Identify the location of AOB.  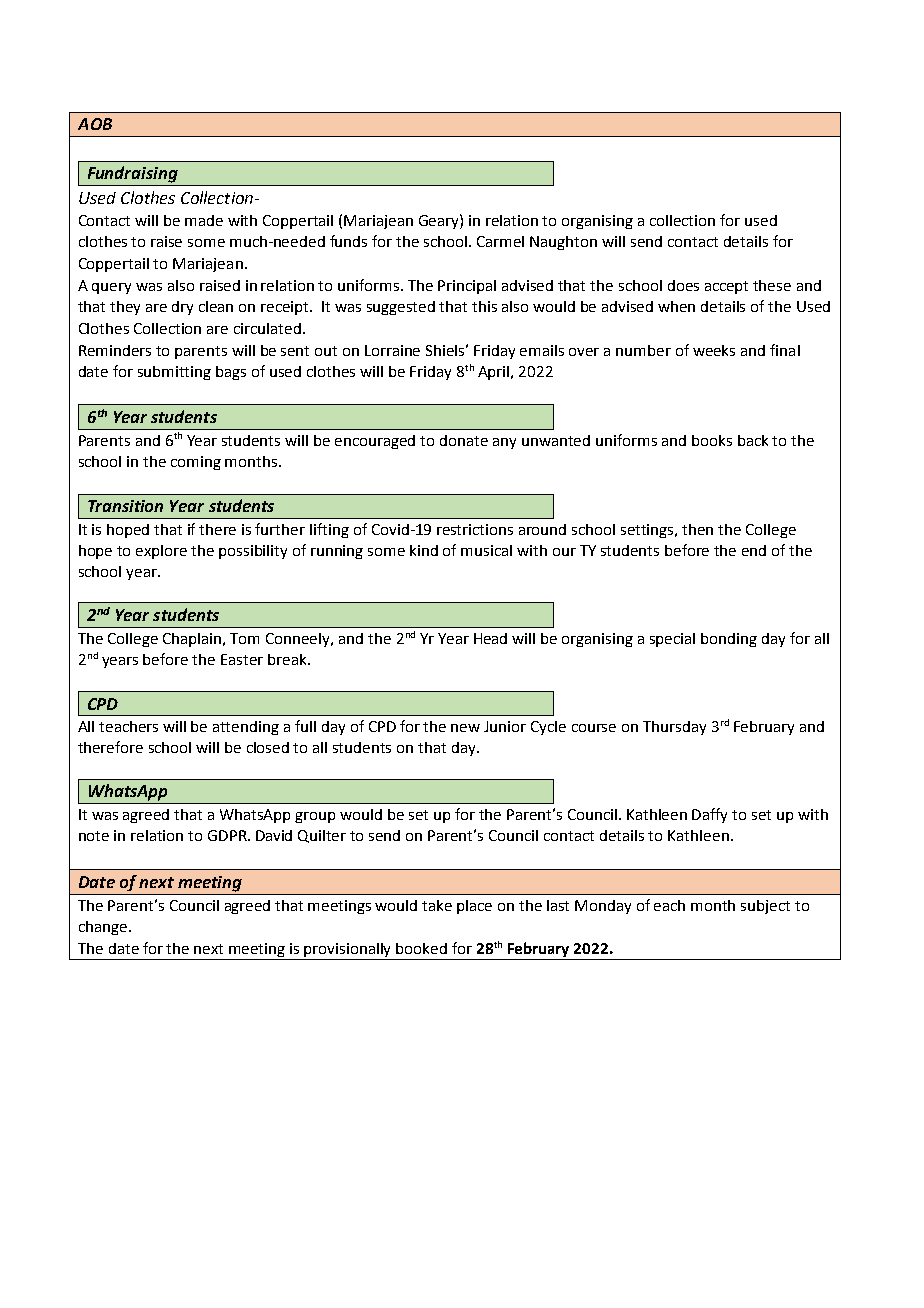
(95, 124).
